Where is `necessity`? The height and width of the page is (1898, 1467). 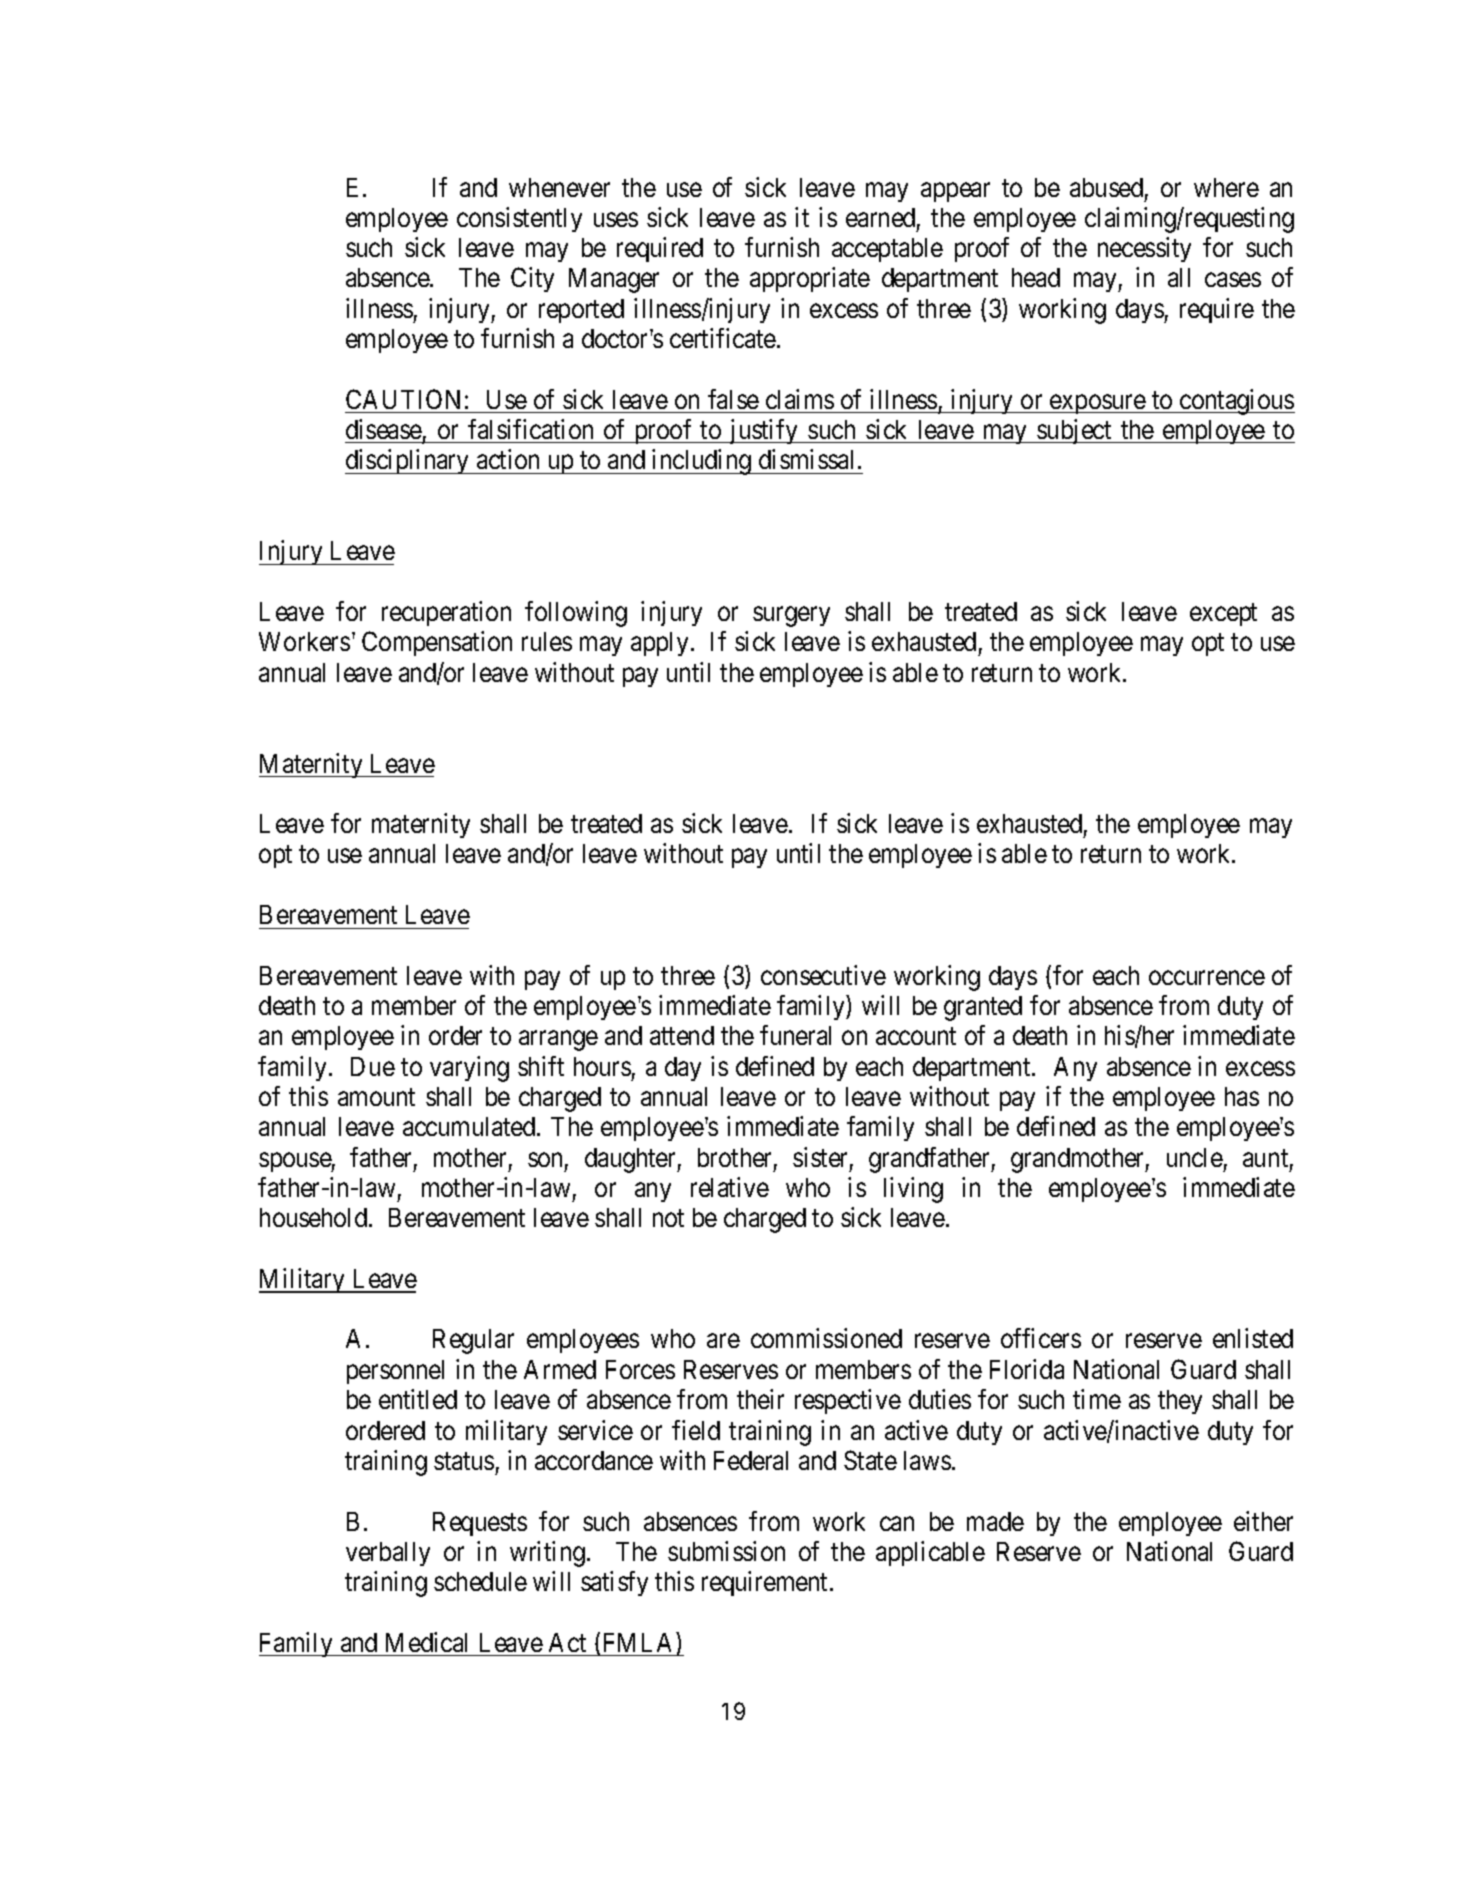 necessity is located at coordinates (1144, 249).
